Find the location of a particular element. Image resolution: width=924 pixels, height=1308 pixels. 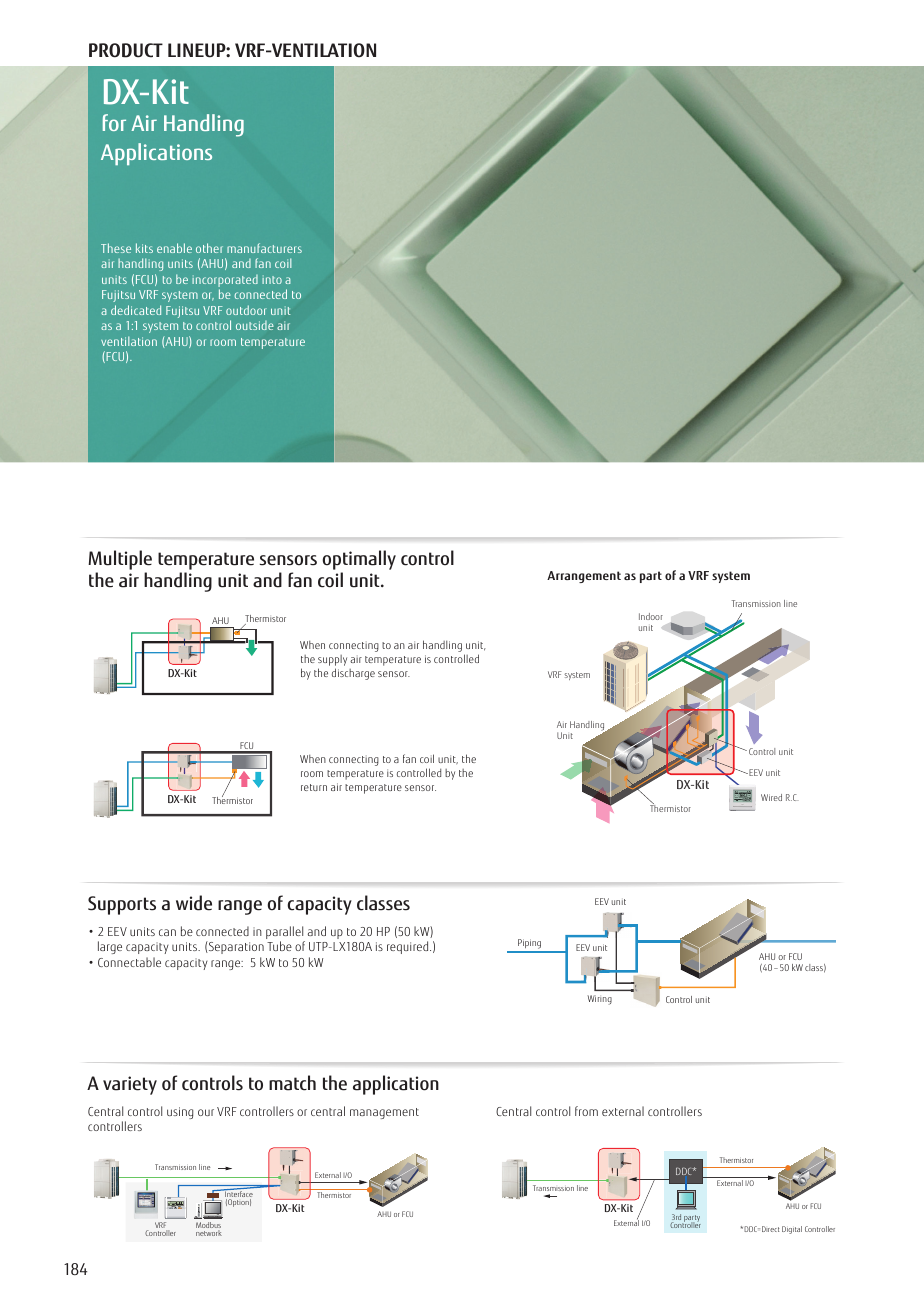

PRODUCT is located at coordinates (126, 50).
